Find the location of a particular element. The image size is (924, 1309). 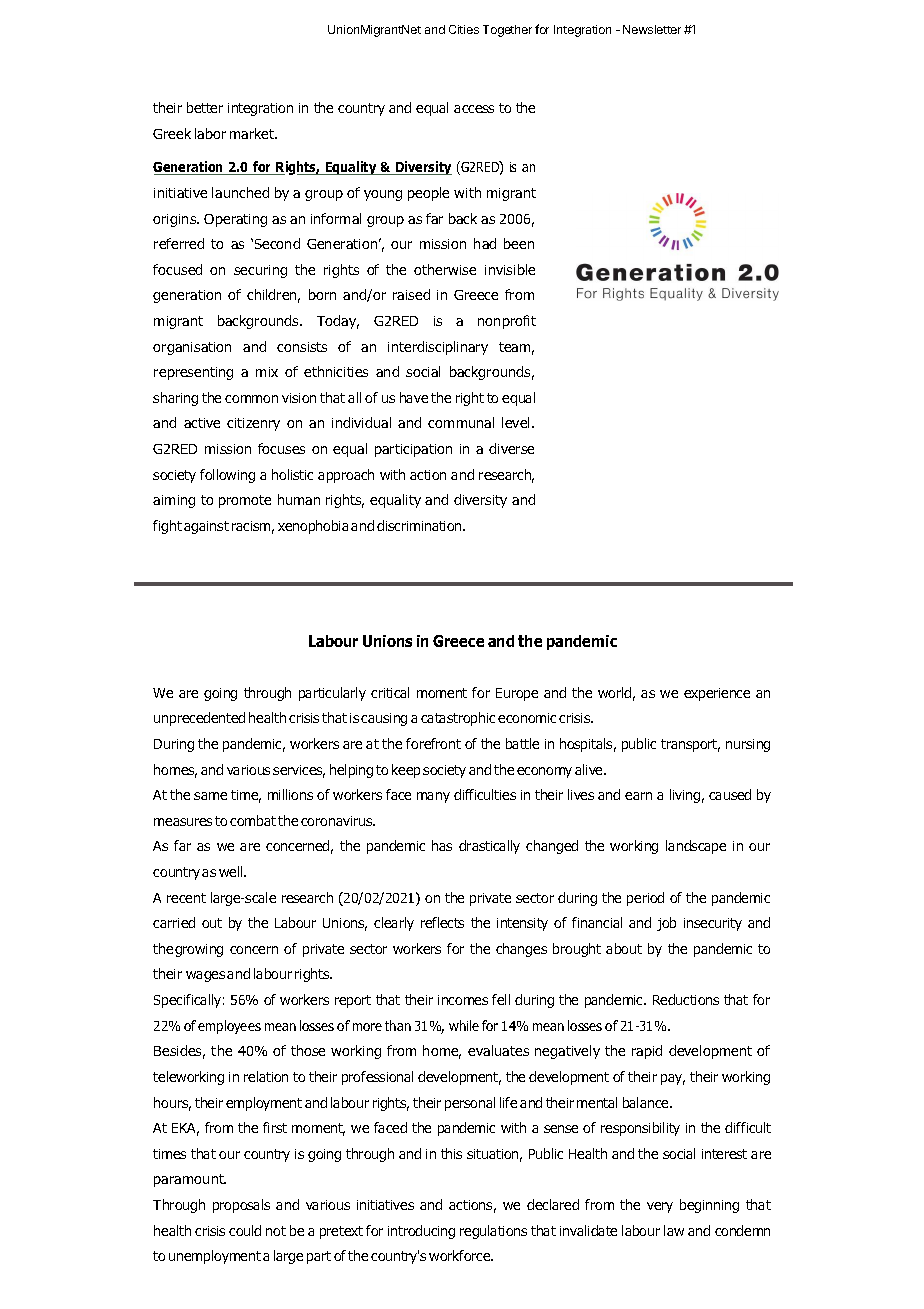

access is located at coordinates (474, 109).
